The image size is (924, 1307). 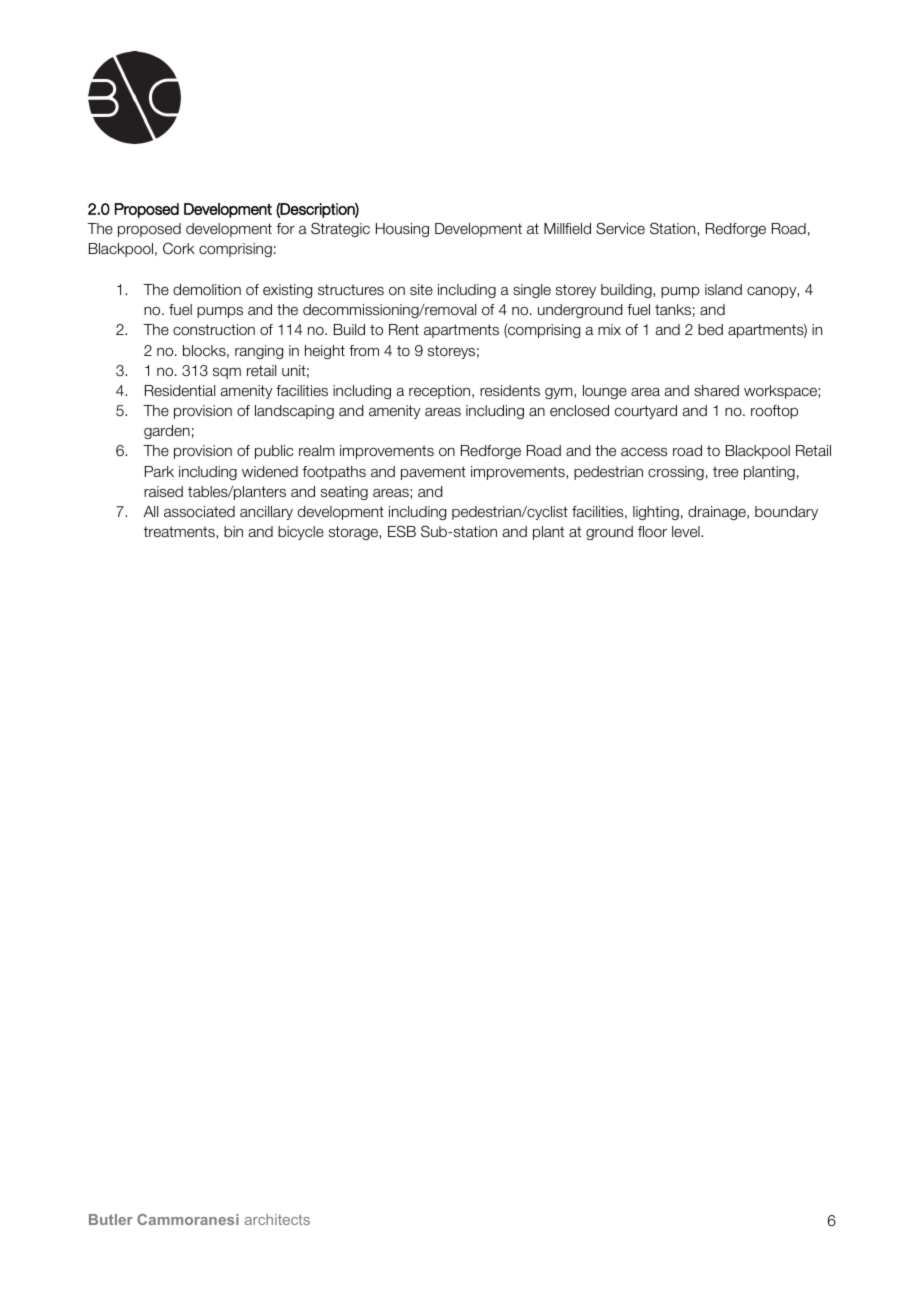 What do you see at coordinates (277, 1219) in the image?
I see `architects` at bounding box center [277, 1219].
